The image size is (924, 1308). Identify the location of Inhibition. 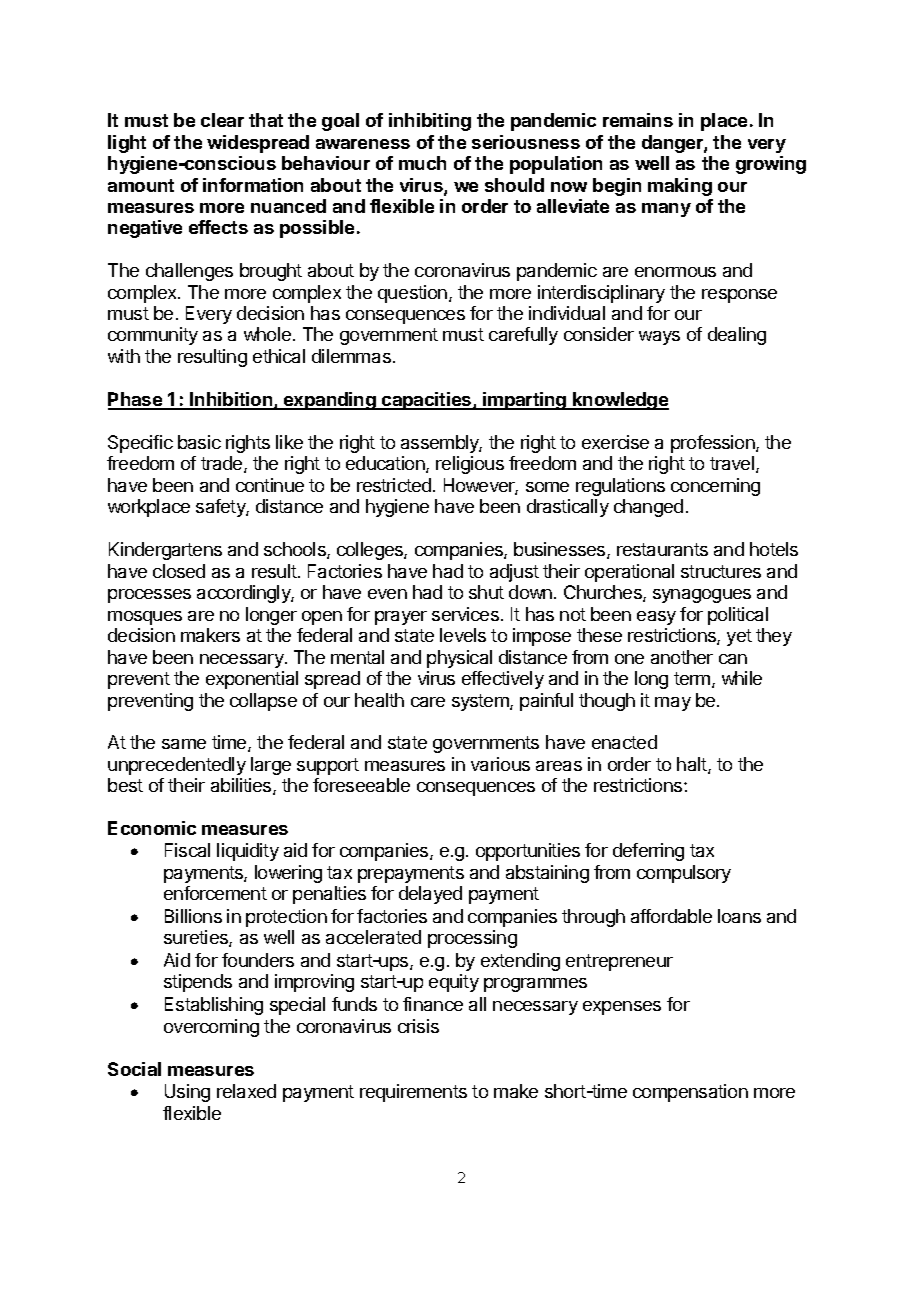
(231, 400).
